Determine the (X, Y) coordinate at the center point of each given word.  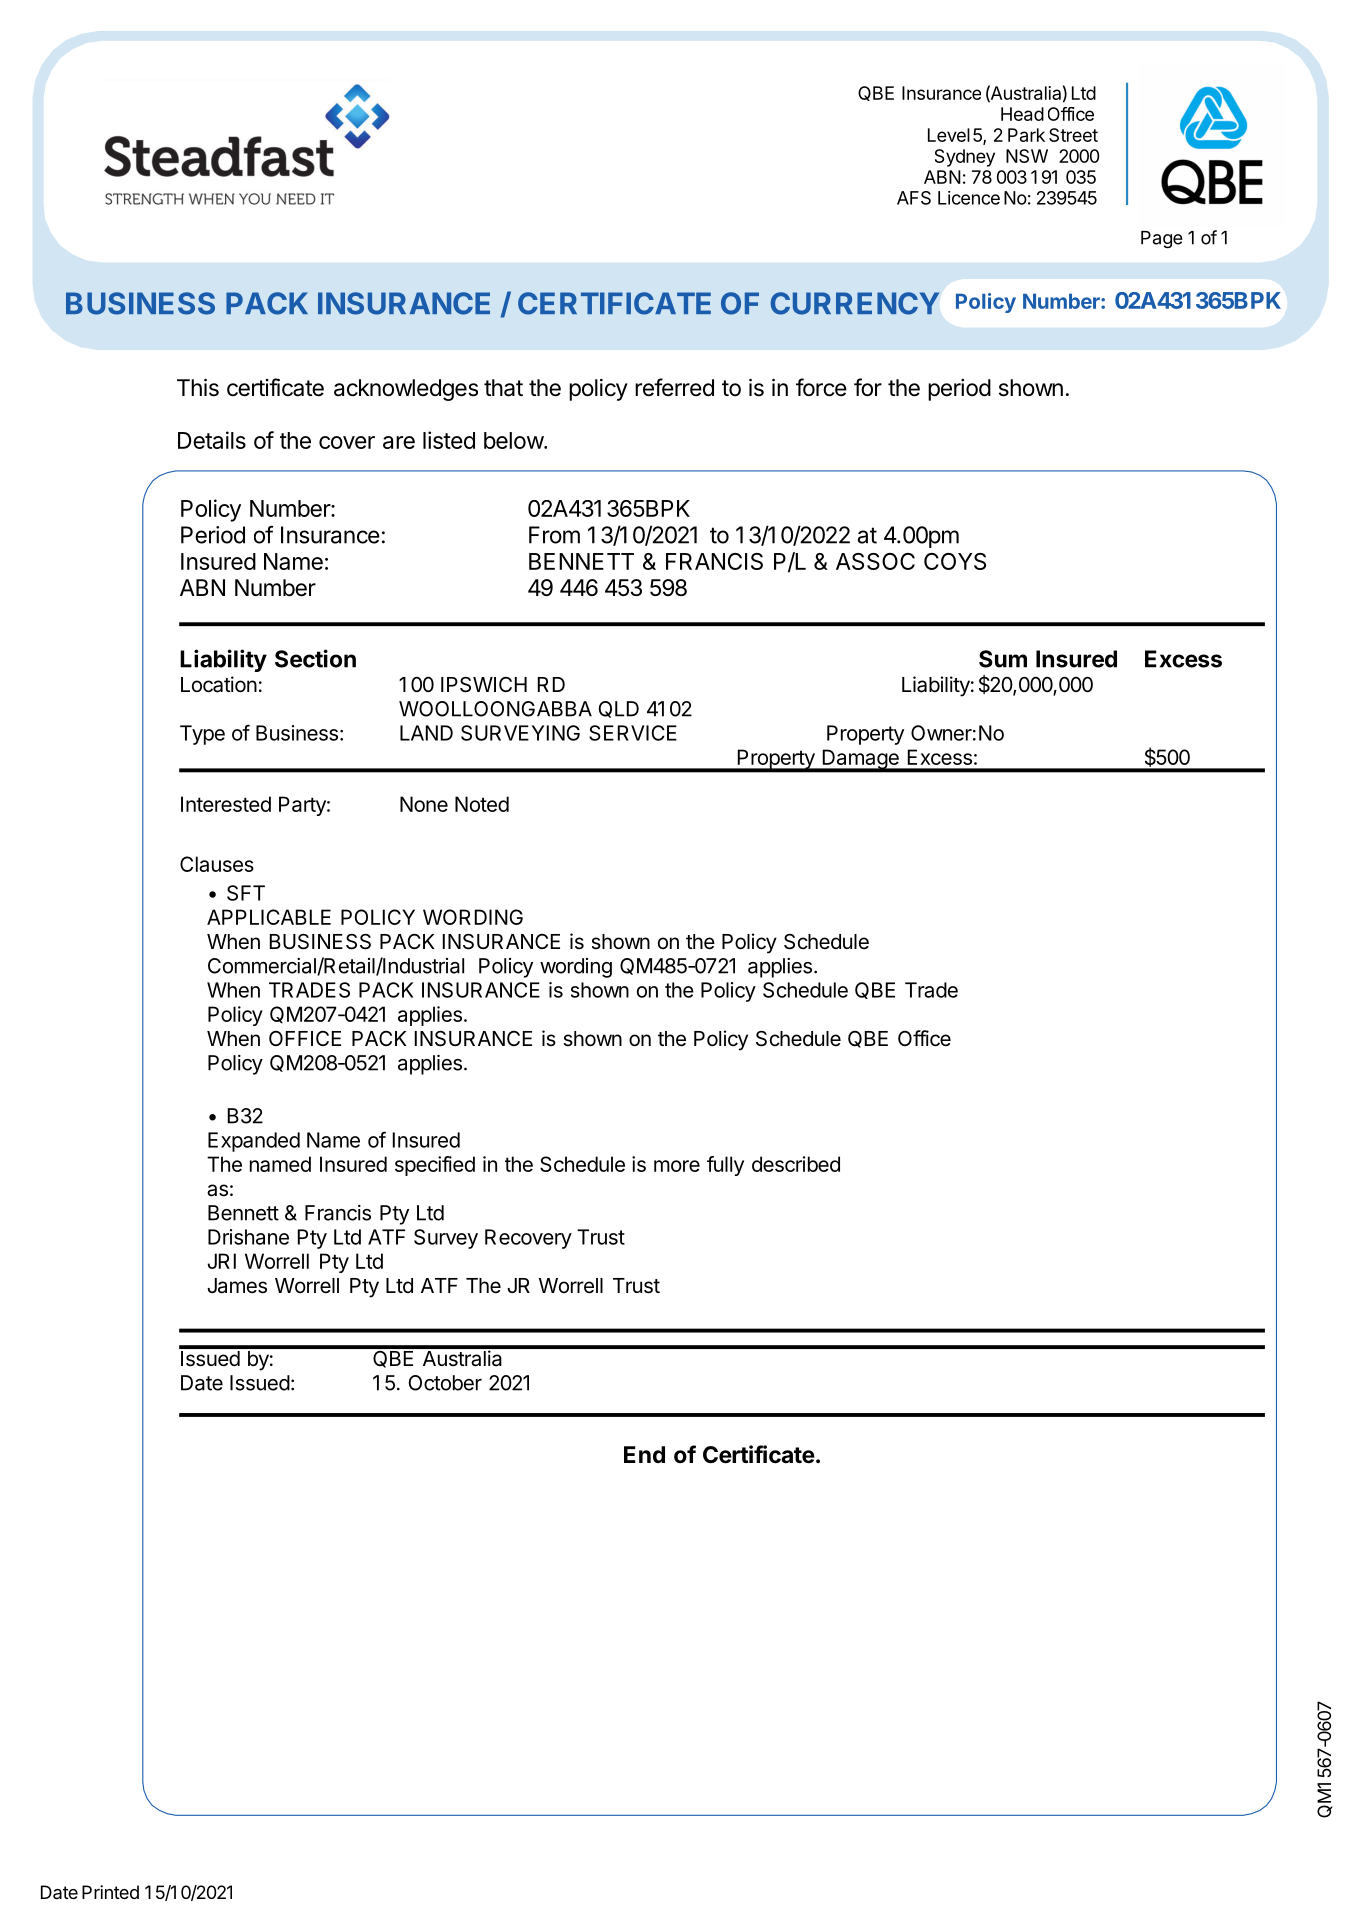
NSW (1027, 156)
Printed (110, 1892)
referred (674, 387)
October (445, 1383)
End (644, 1454)
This (198, 388)
